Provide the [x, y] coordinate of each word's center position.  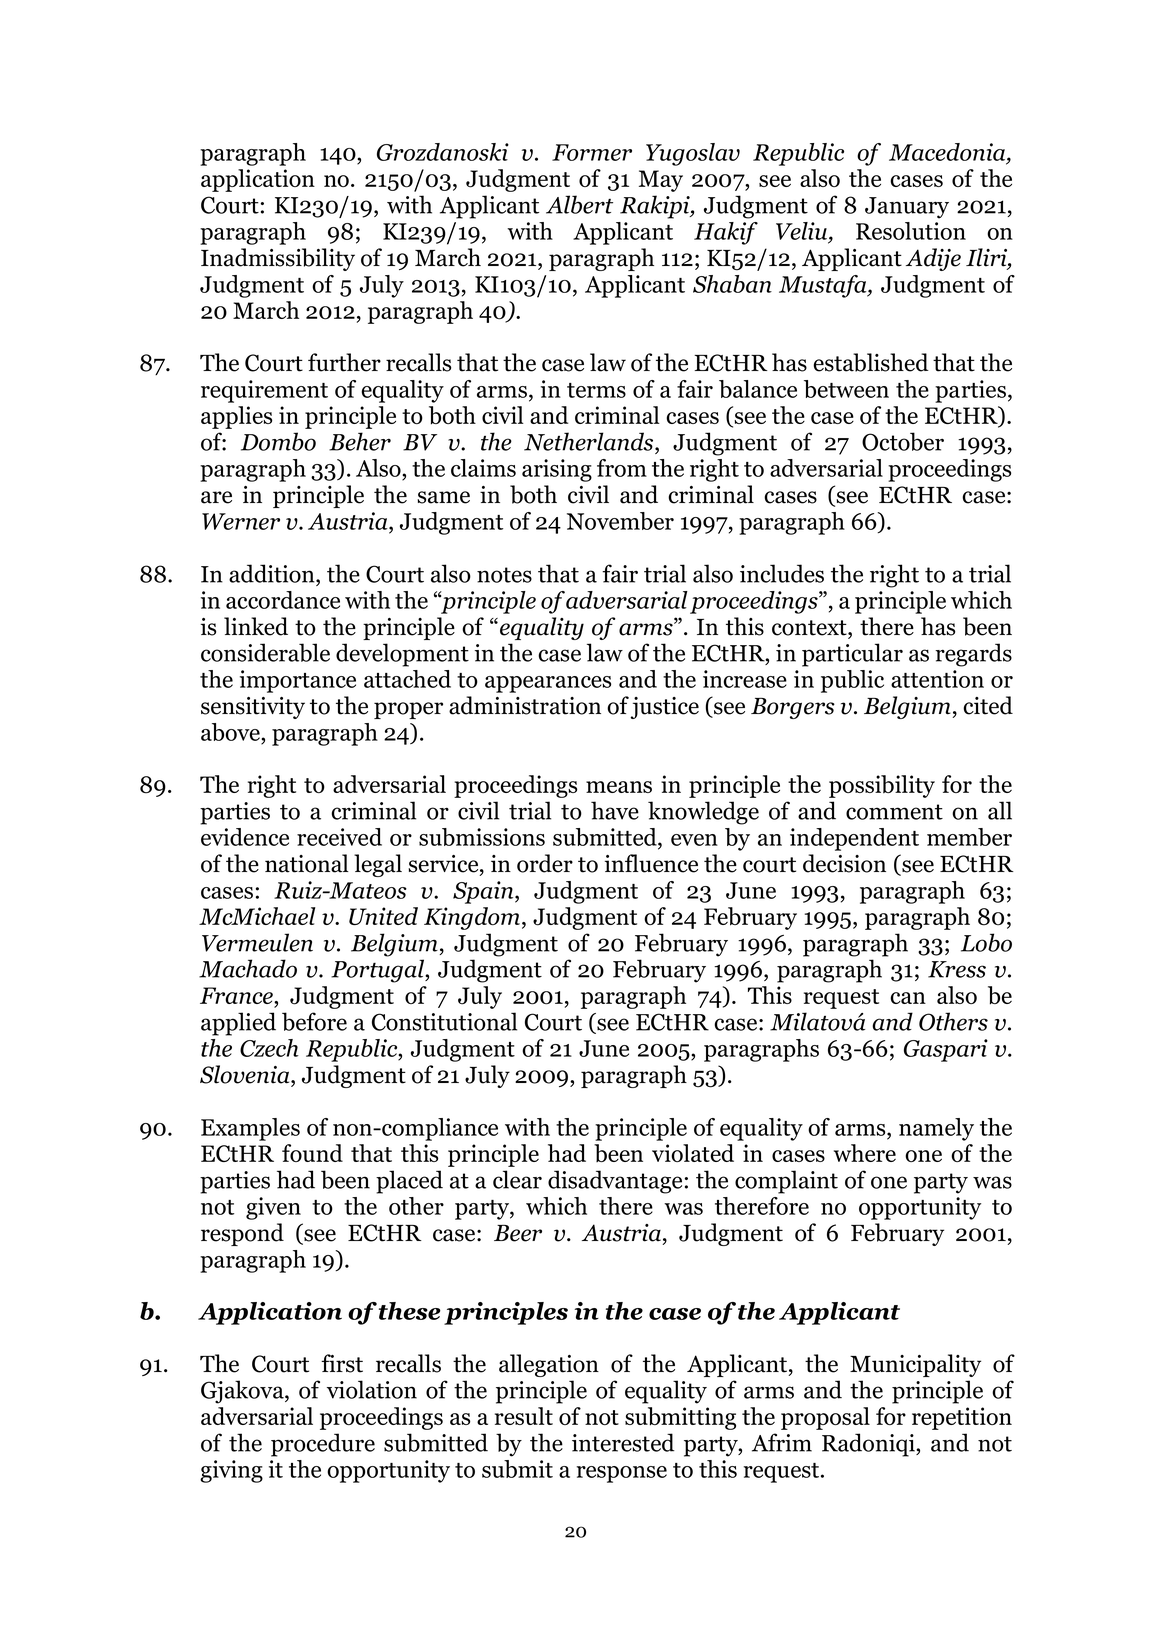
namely [936, 1129]
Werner [241, 521]
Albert [579, 204]
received [339, 837]
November [620, 521]
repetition [962, 1418]
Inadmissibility [278, 259]
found [312, 1153]
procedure [323, 1445]
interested [623, 1442]
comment [894, 812]
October [903, 441]
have [615, 810]
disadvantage [615, 1182]
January [907, 208]
